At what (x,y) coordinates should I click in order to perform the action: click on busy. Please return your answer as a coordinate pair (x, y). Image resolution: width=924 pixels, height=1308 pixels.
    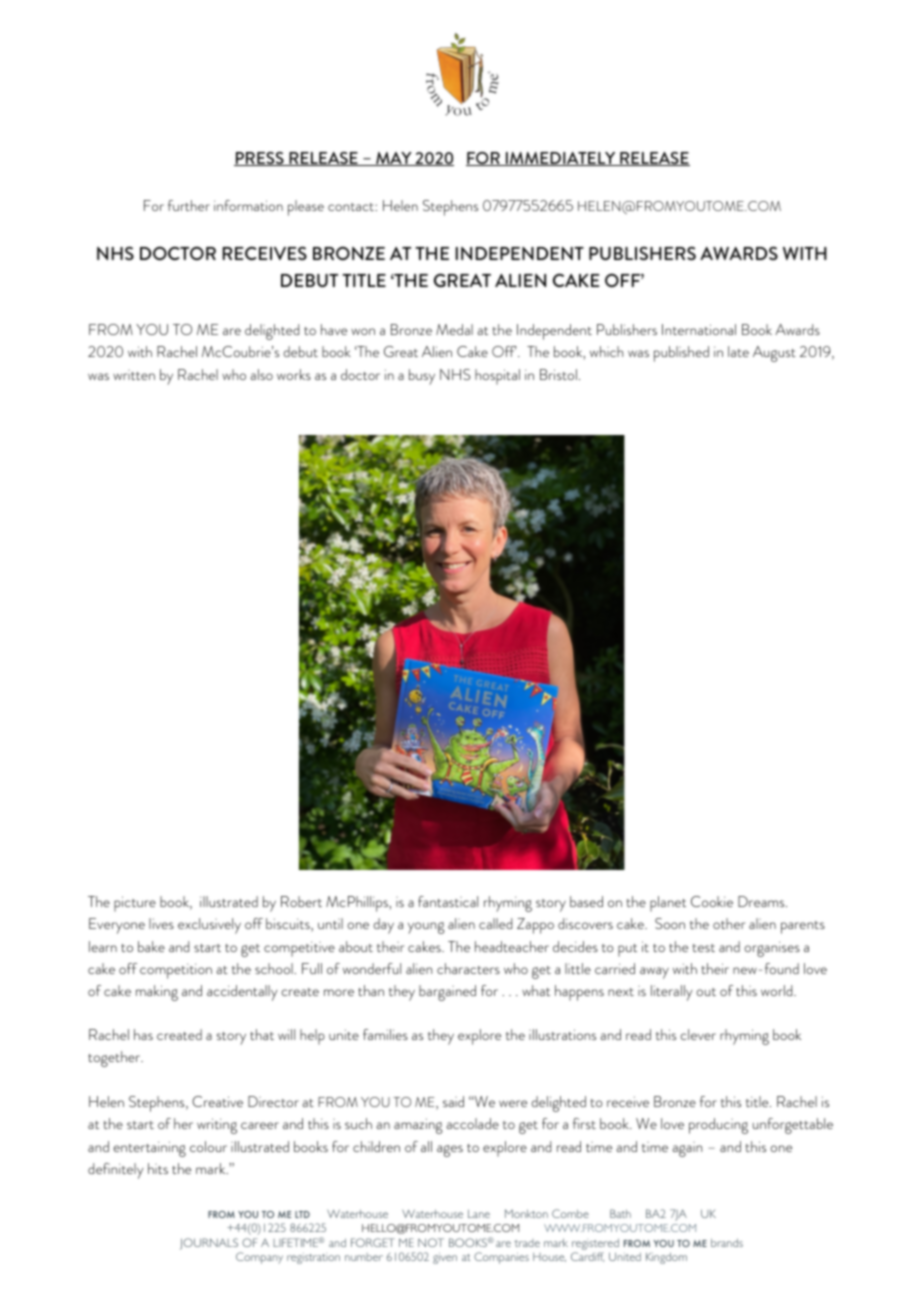
    Looking at the image, I should click on (422, 377).
